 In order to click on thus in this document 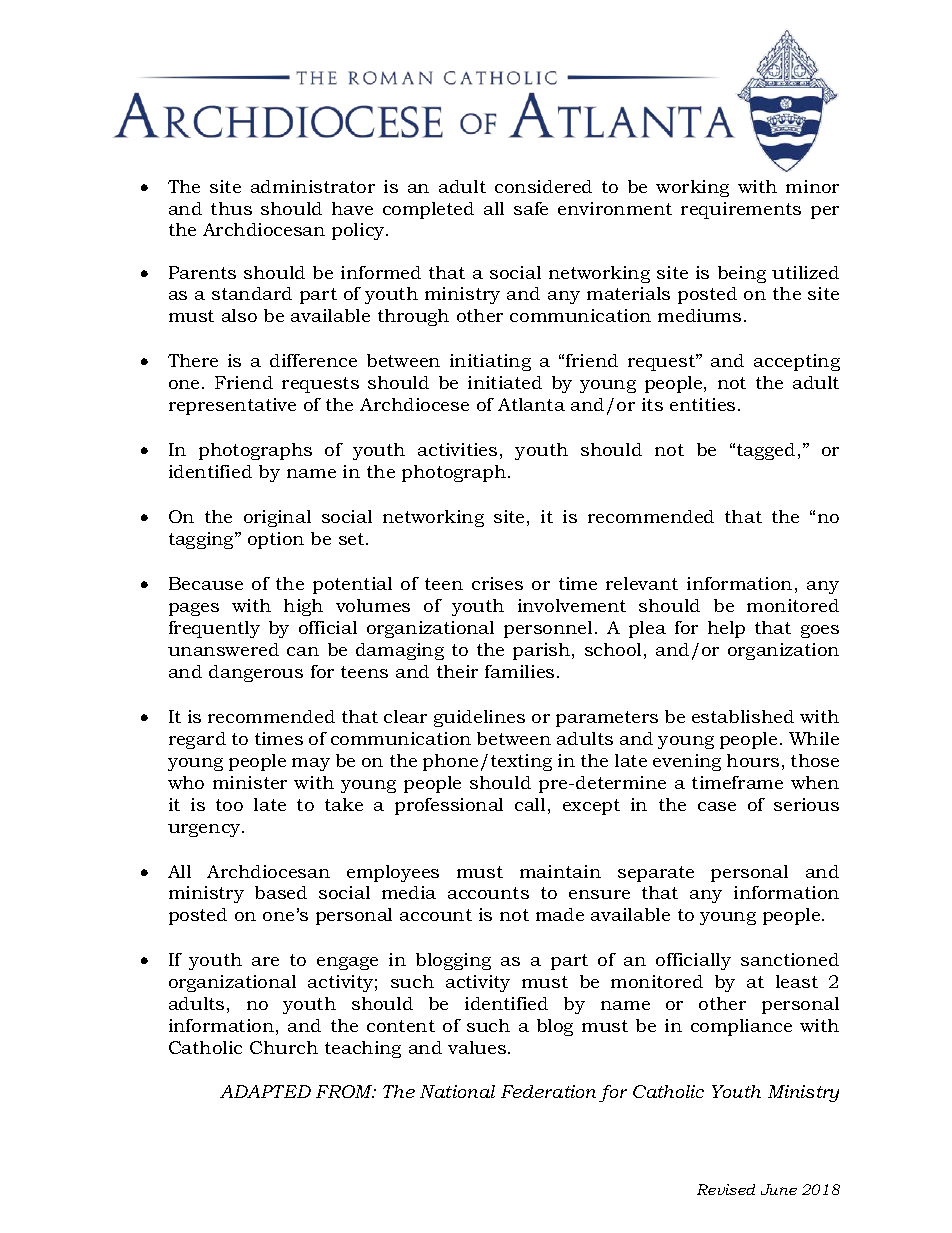, I will do `click(231, 208)`.
